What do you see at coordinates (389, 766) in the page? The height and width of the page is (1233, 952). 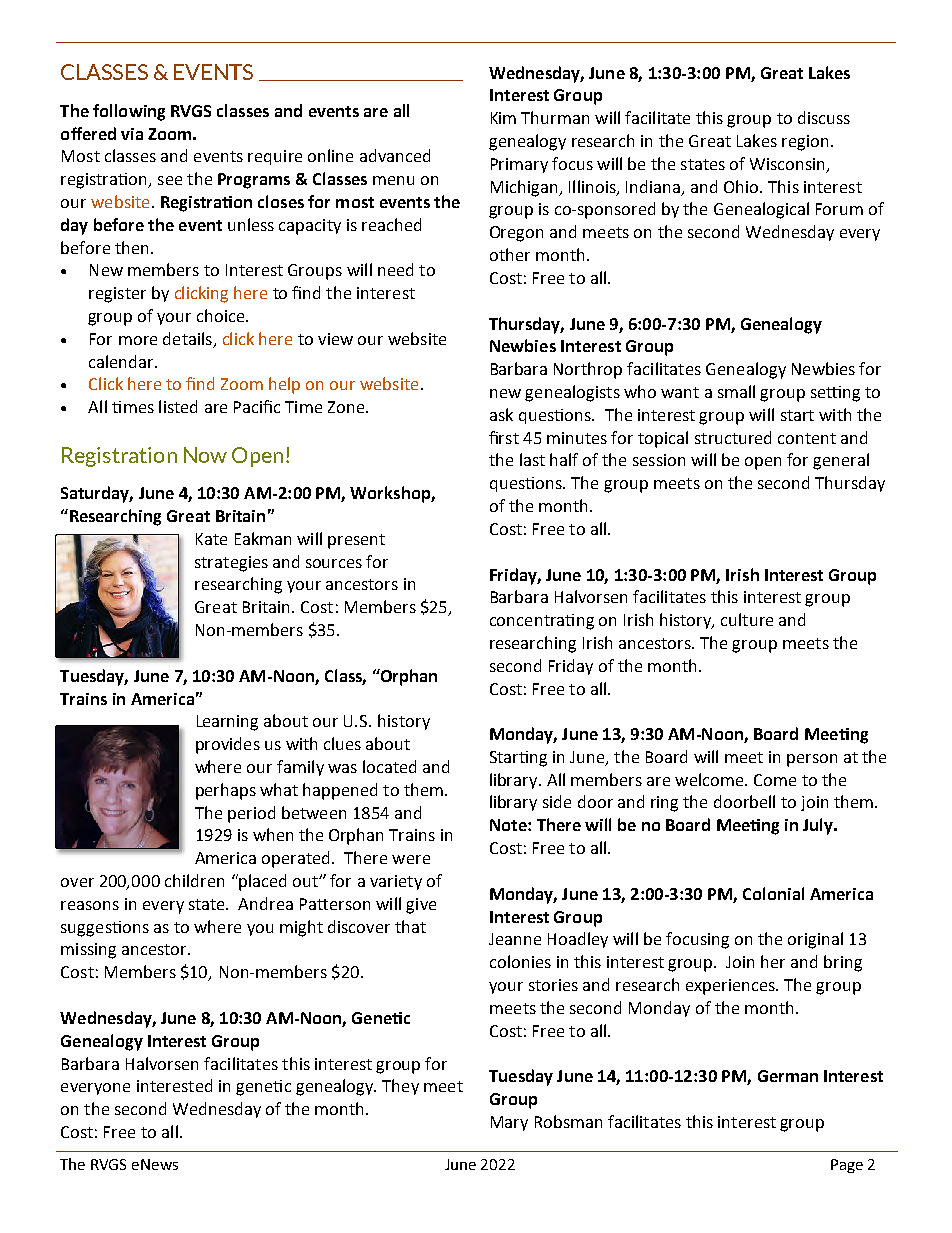 I see `located` at bounding box center [389, 766].
